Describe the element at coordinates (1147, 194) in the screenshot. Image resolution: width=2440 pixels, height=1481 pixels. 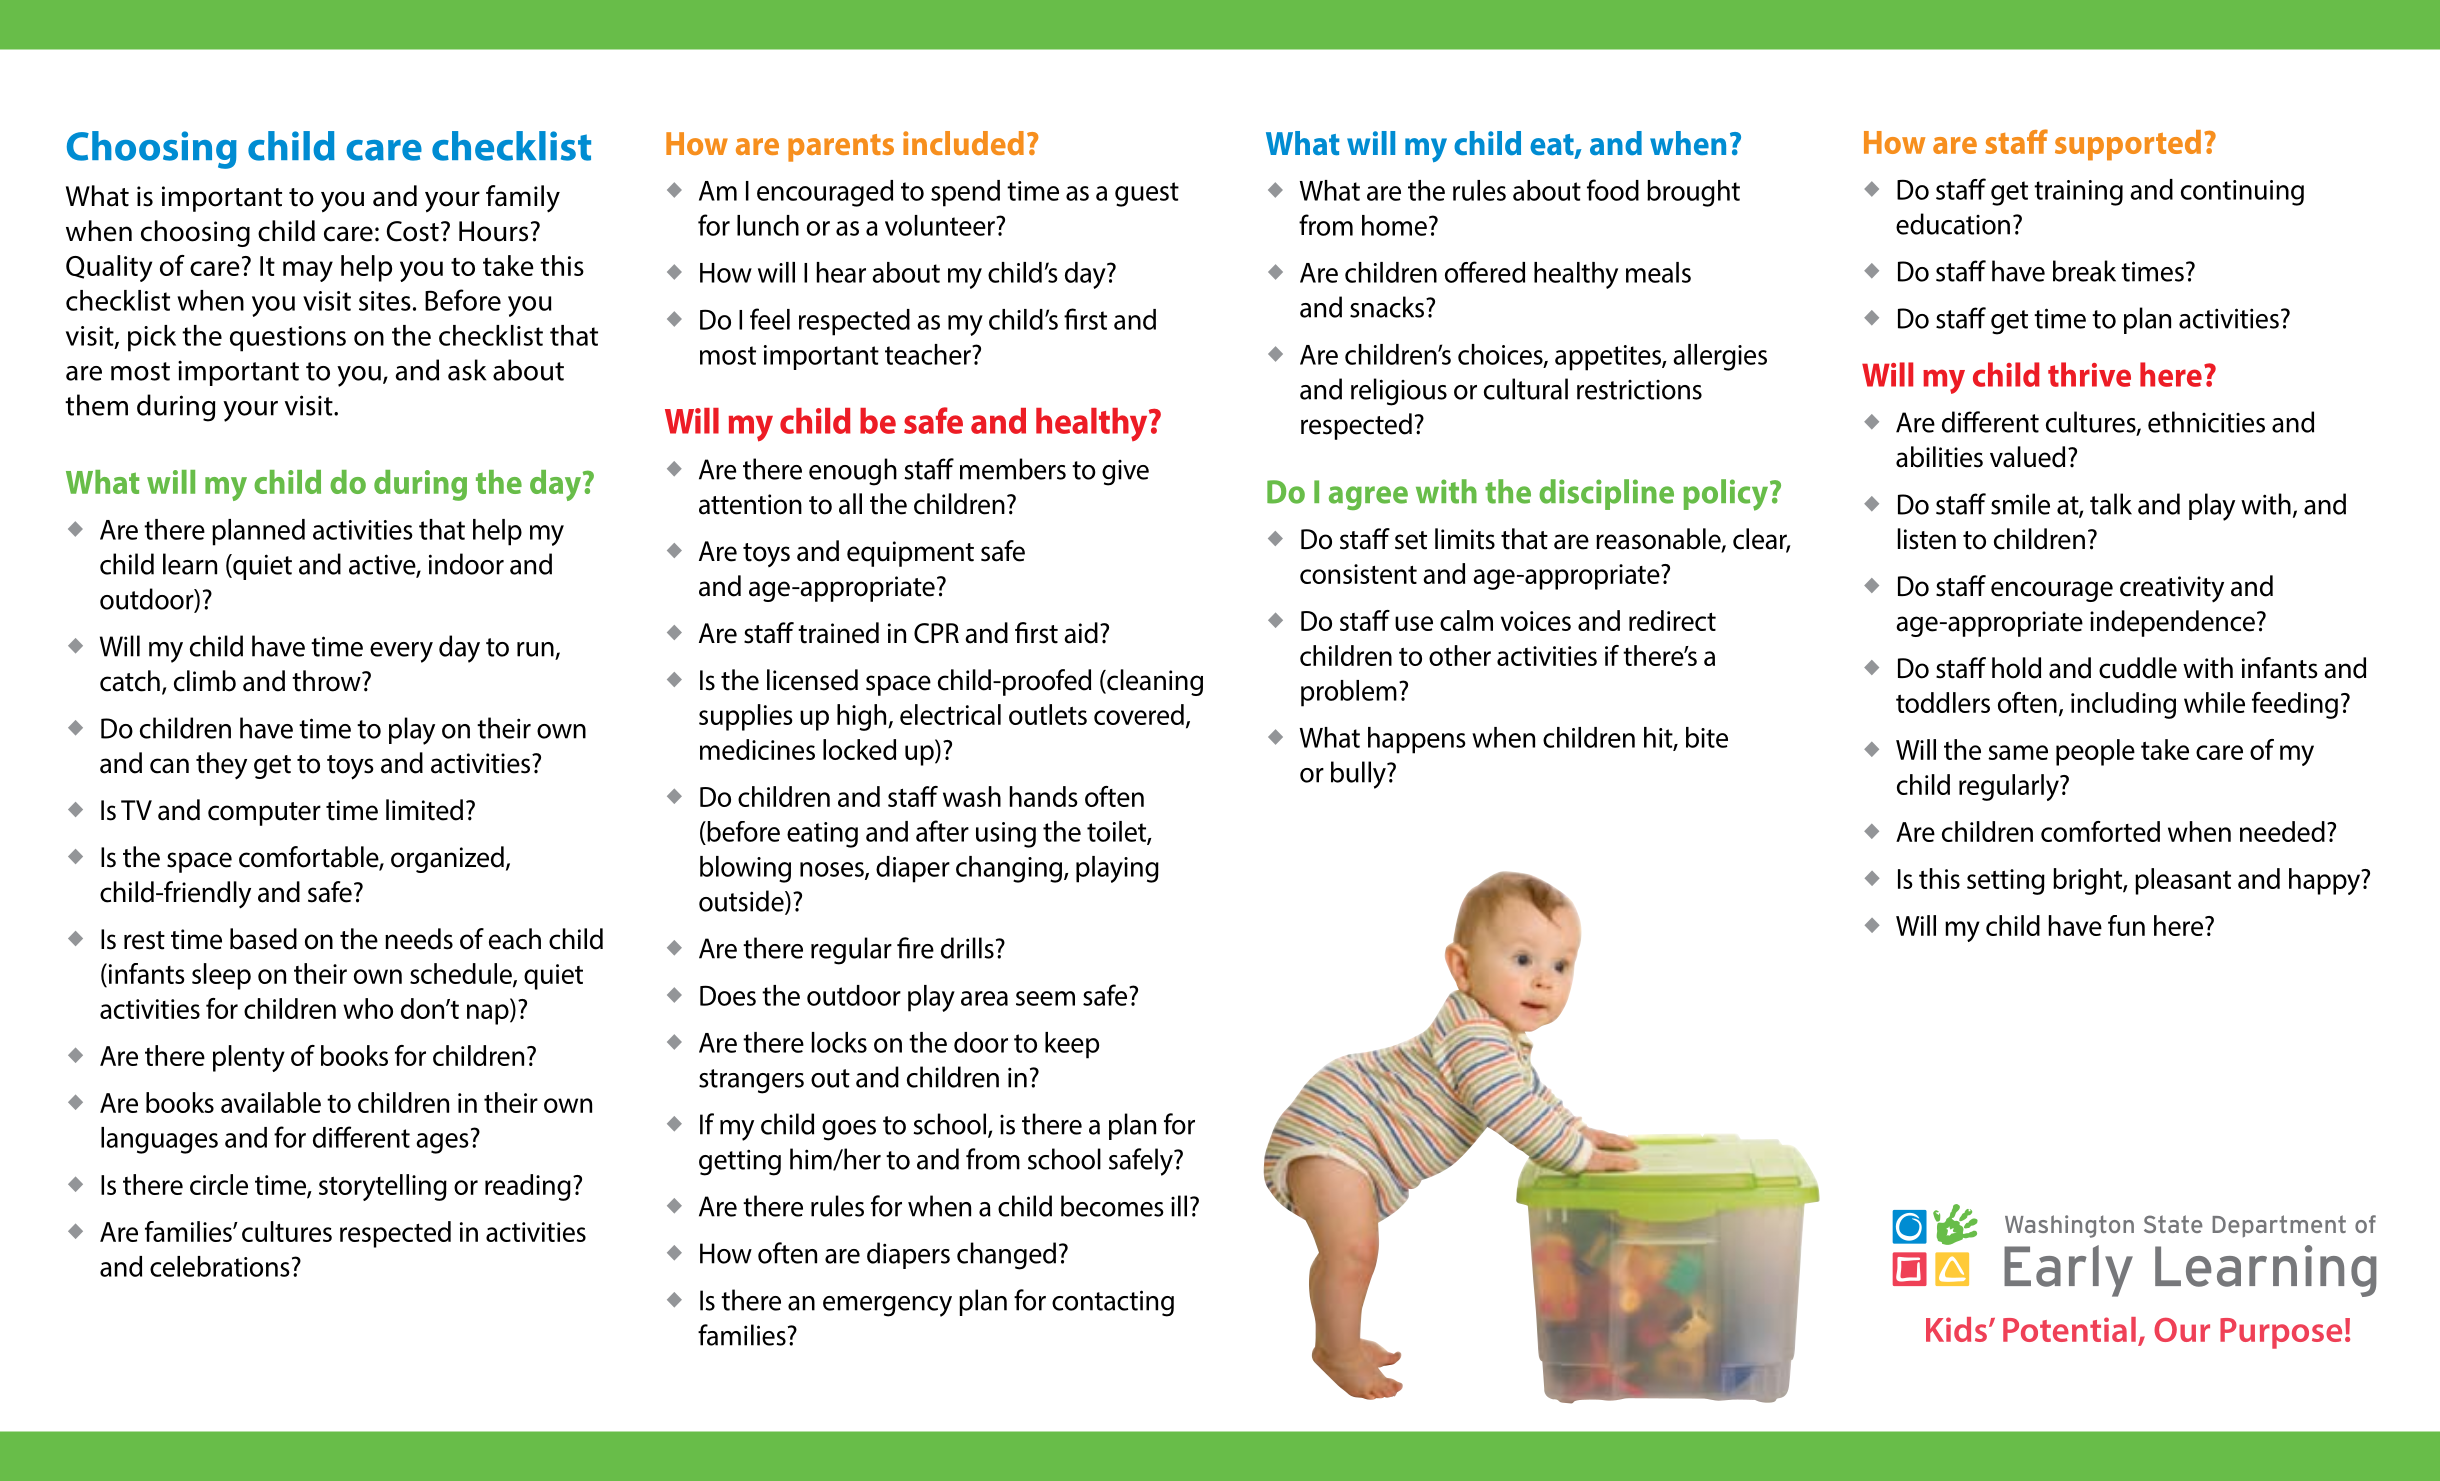
I see `guest` at that location.
